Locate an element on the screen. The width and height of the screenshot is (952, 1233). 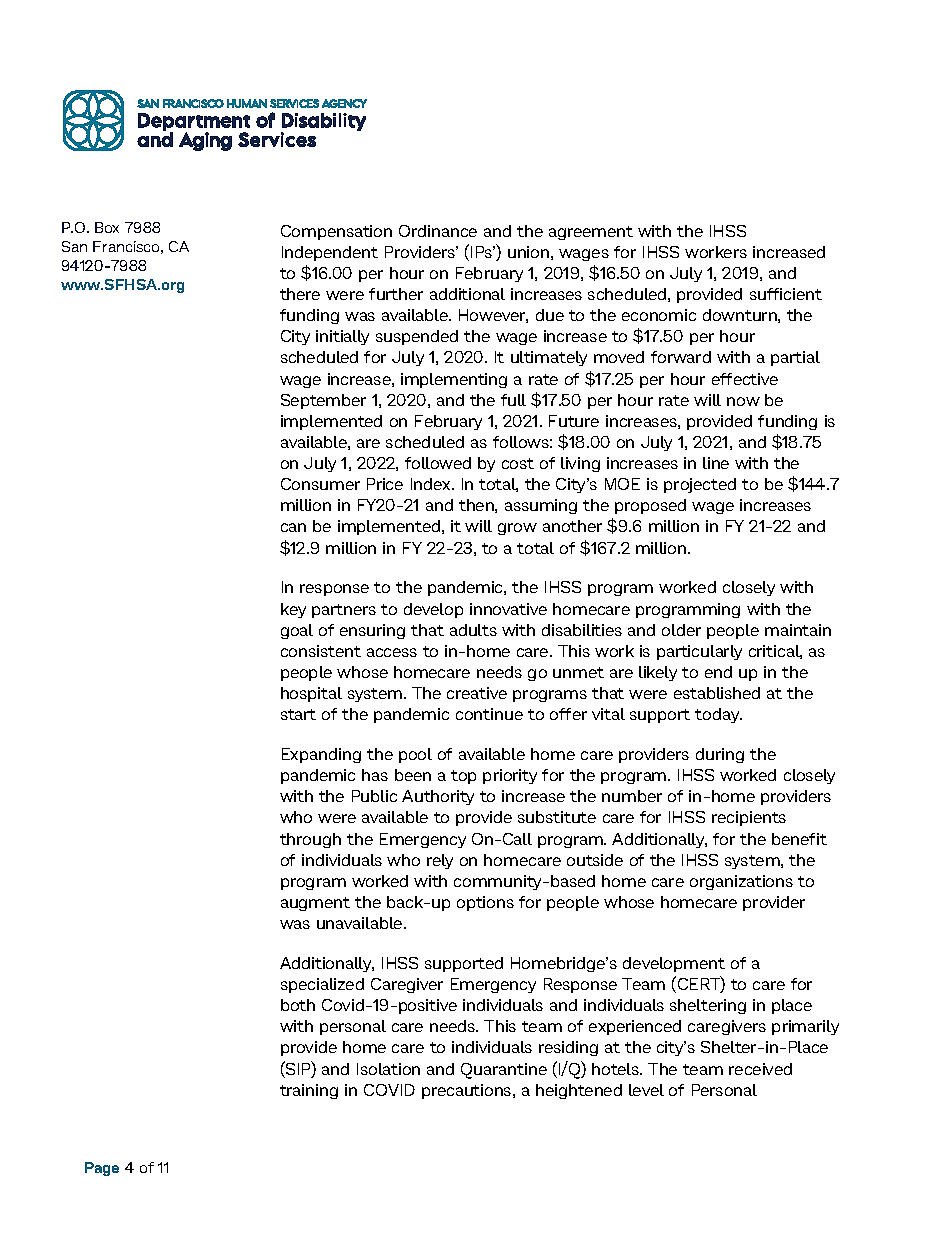
sufficient is located at coordinates (786, 294).
